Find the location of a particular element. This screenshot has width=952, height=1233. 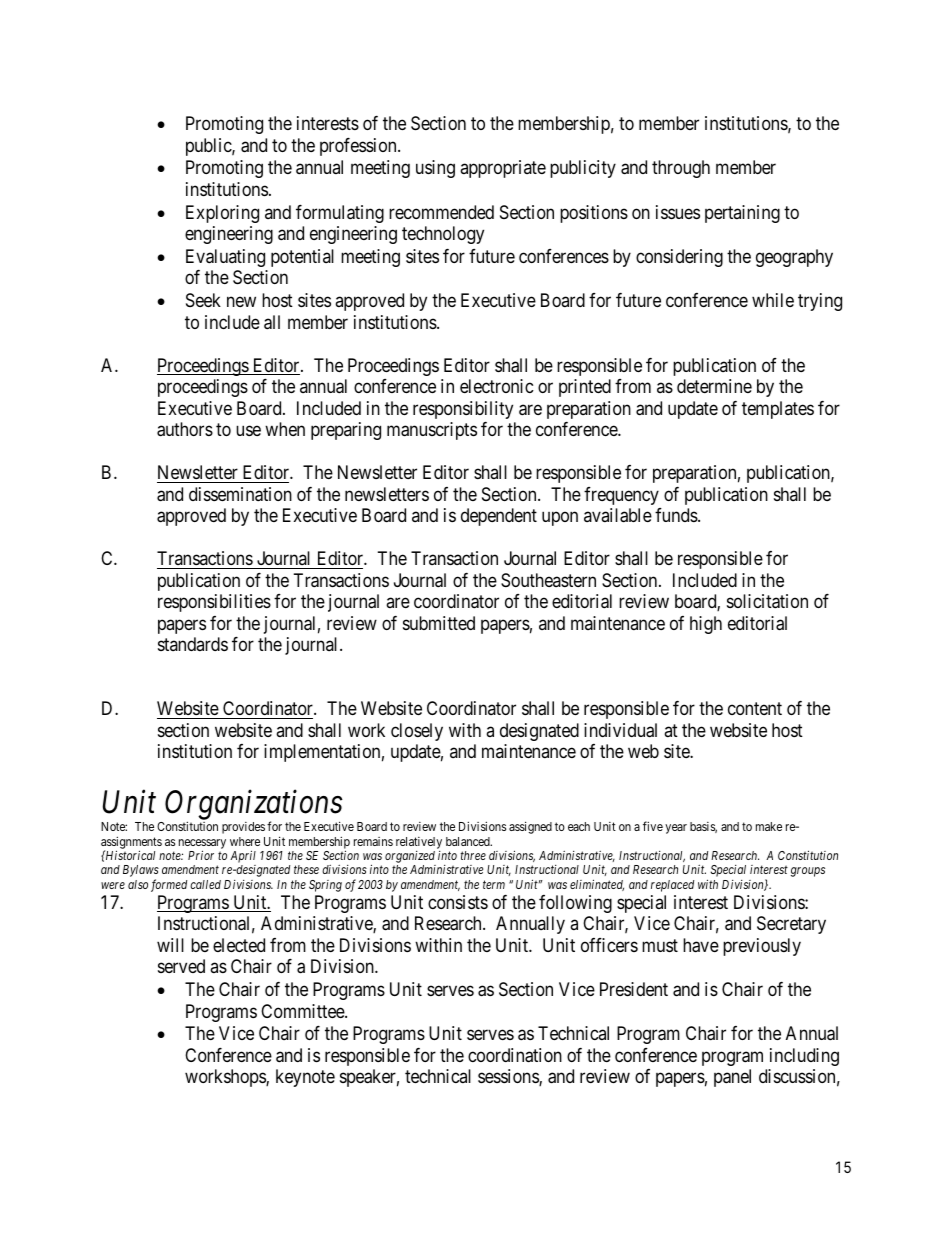

coordination is located at coordinates (515, 1055).
